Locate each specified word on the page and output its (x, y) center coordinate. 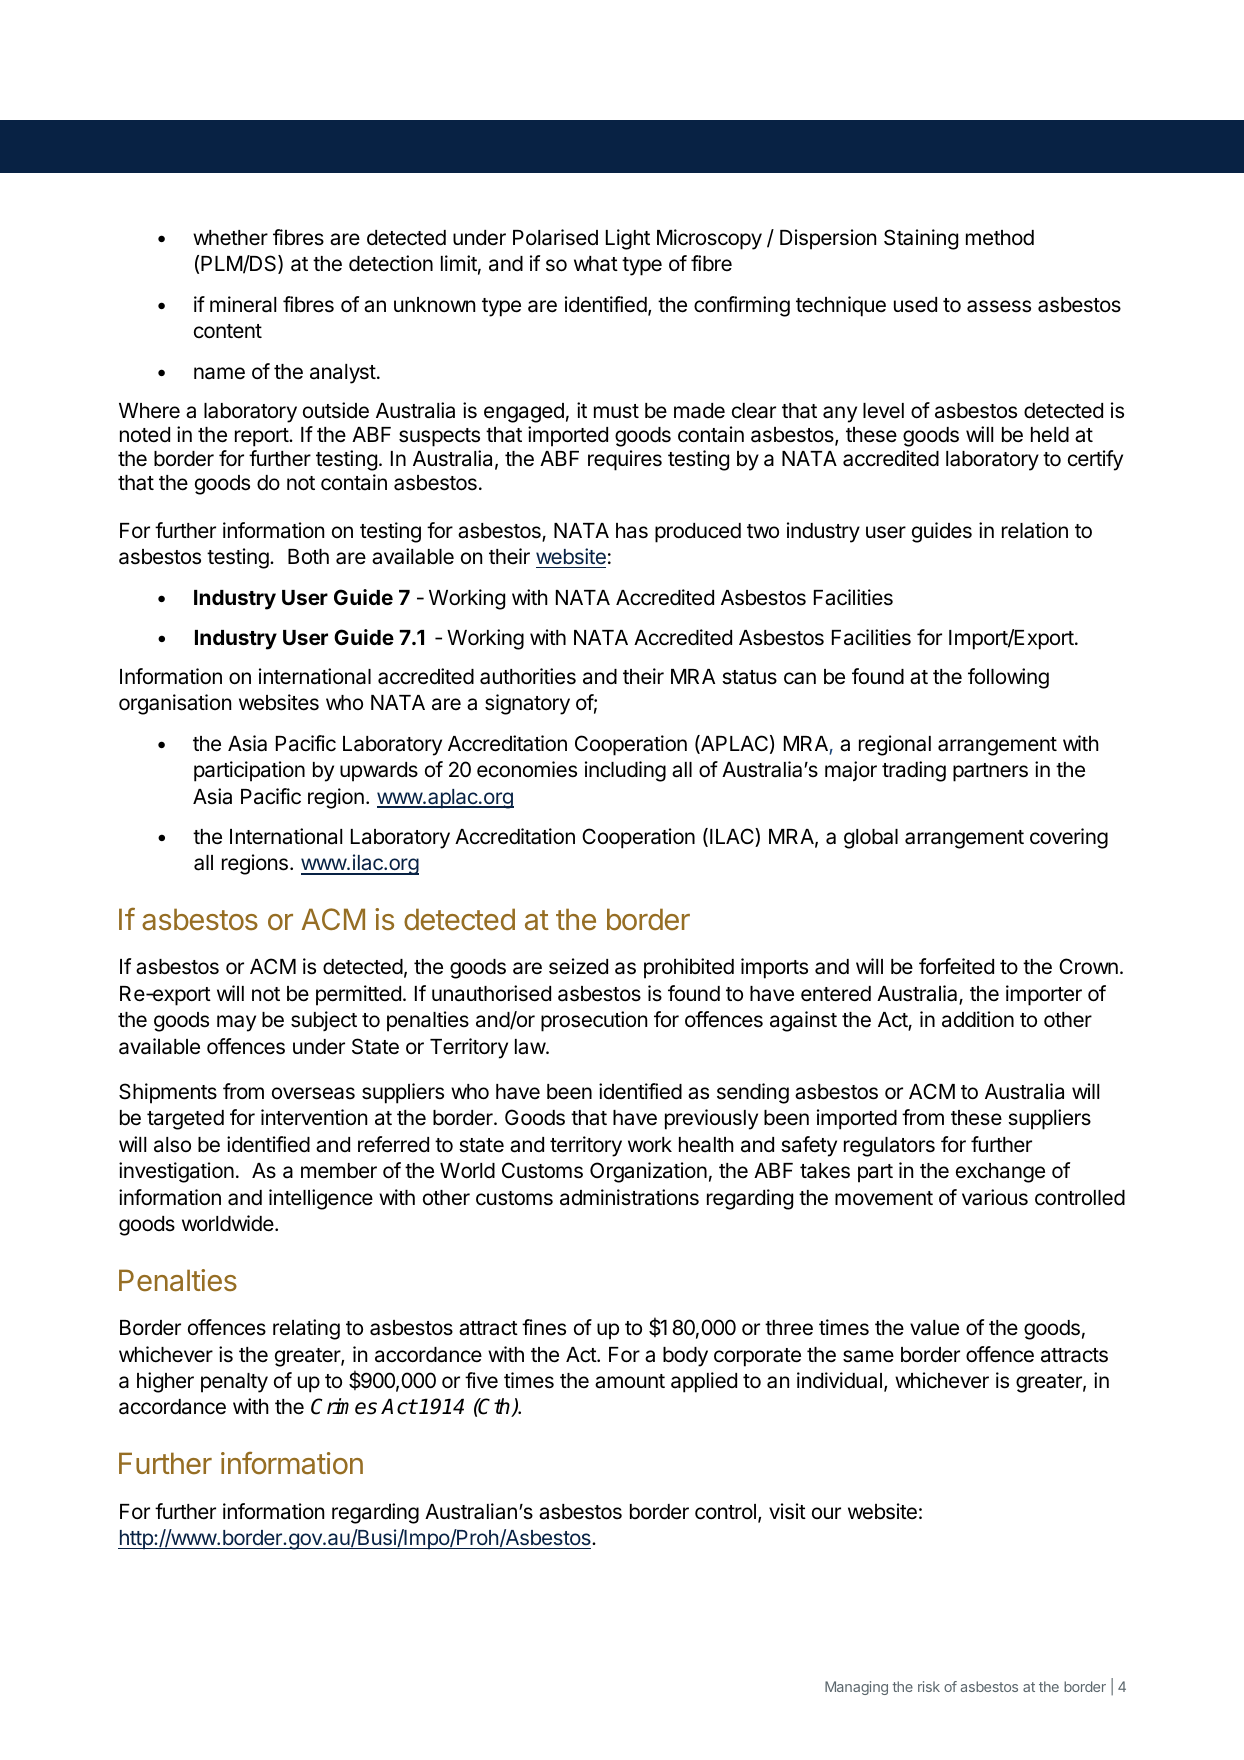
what (596, 264)
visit (787, 1511)
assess (999, 306)
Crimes (344, 1406)
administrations (629, 1197)
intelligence (321, 1199)
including (625, 771)
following (1008, 678)
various (995, 1197)
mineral (243, 304)
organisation (175, 704)
